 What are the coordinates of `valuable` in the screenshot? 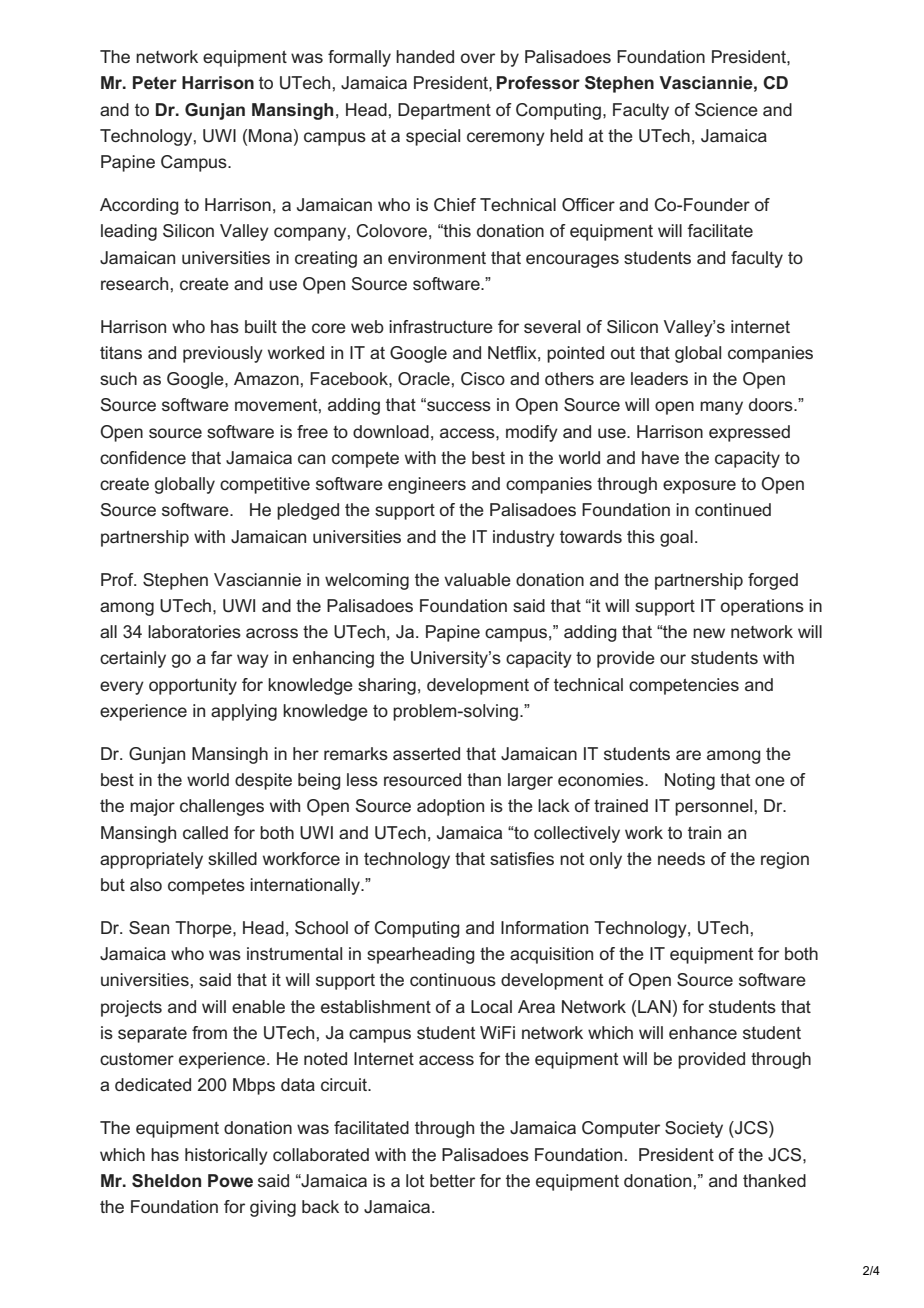 It's located at (477, 579).
